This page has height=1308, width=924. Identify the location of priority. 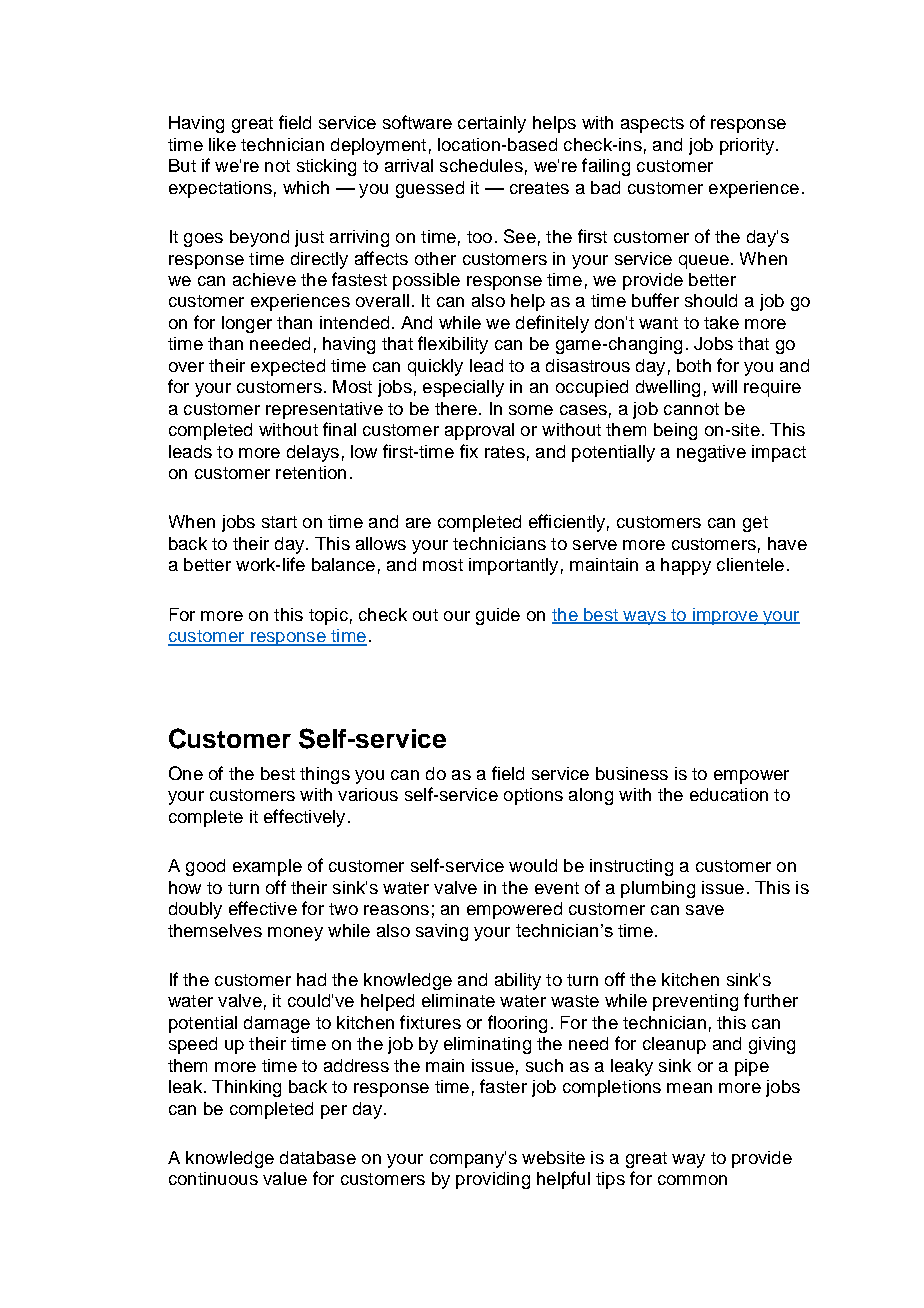
(748, 146).
